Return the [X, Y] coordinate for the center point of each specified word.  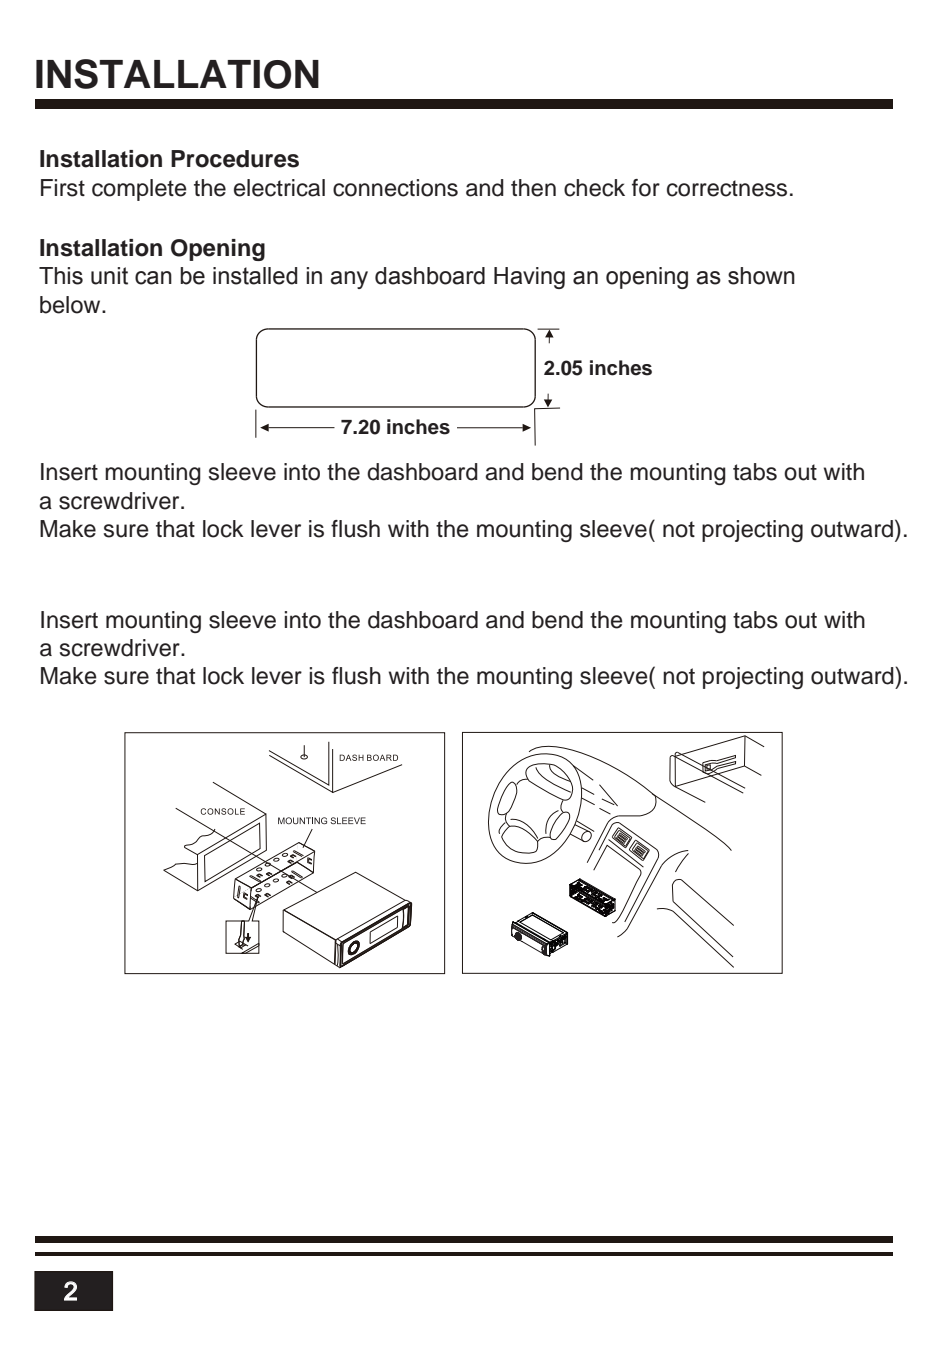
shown [761, 276]
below [71, 305]
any [349, 280]
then [533, 188]
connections [395, 188]
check [594, 188]
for [646, 188]
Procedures [235, 159]
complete [139, 190]
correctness [727, 188]
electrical [279, 188]
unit [109, 276]
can [153, 278]
